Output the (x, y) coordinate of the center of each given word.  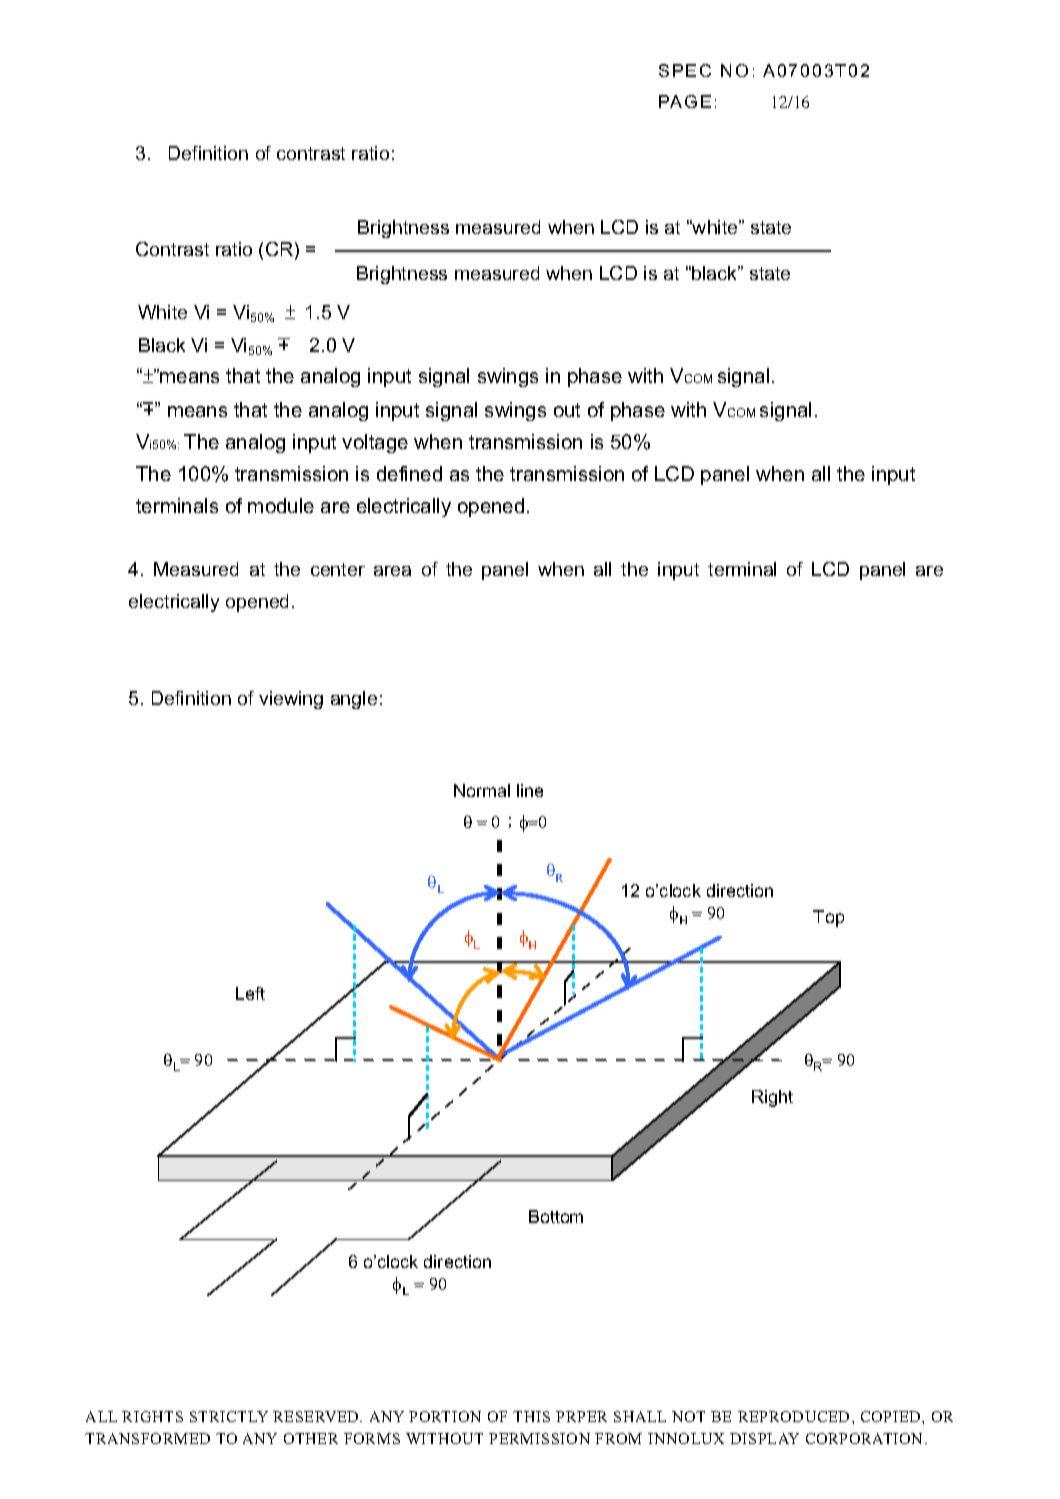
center (338, 569)
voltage (375, 443)
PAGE (685, 101)
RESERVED (317, 1416)
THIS (531, 1416)
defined (409, 473)
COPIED (892, 1416)
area (392, 571)
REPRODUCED (793, 1416)
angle (354, 700)
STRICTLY (229, 1416)
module (281, 505)
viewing (291, 700)
